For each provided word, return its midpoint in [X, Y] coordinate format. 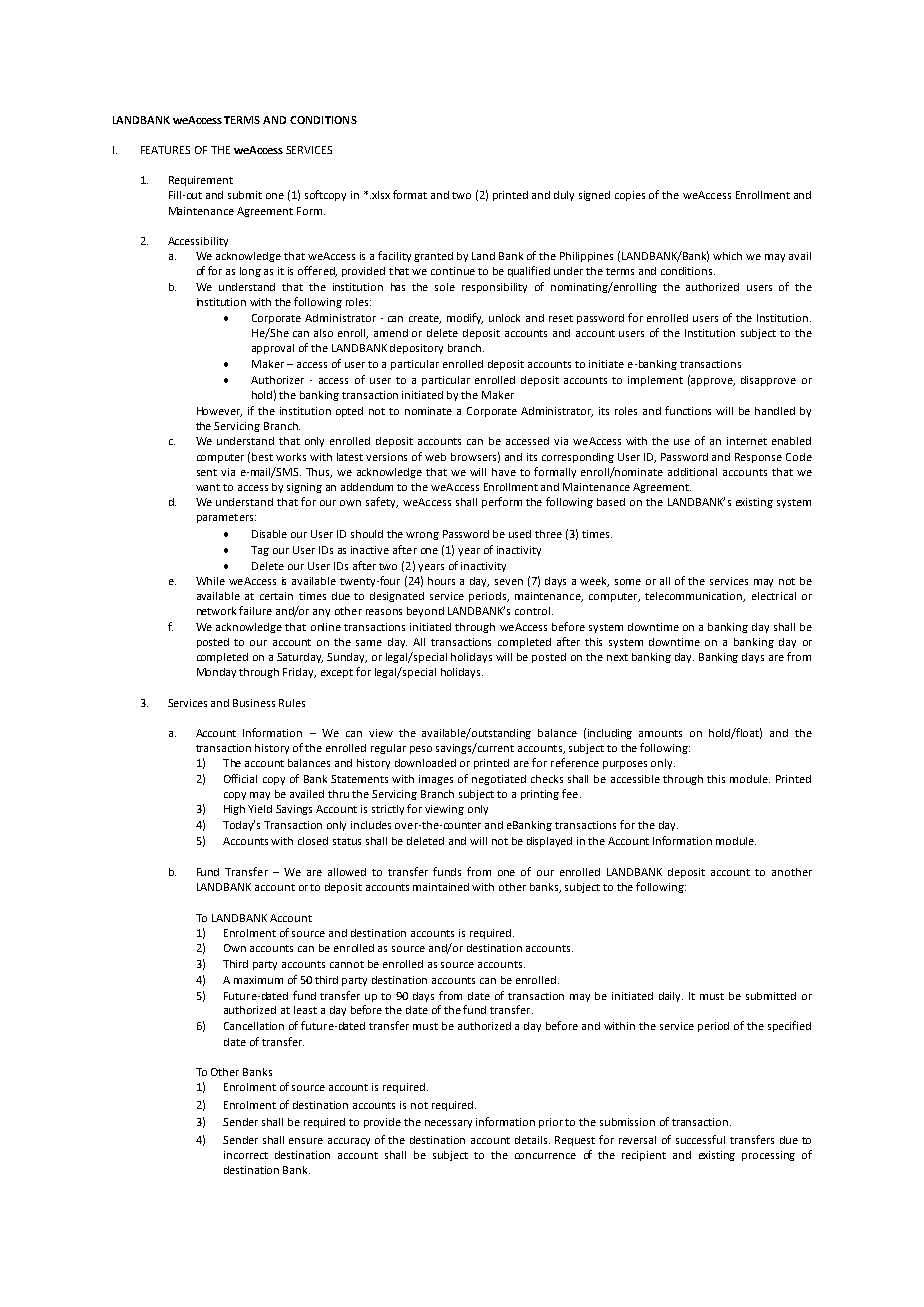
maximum [258, 980]
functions [688, 410]
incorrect [246, 1155]
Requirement [201, 181]
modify [465, 318]
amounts [660, 733]
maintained [441, 887]
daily [671, 997]
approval [273, 349]
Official [240, 778]
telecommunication [695, 597]
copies [630, 196]
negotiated [499, 780]
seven [509, 582]
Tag [260, 551]
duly [564, 196]
